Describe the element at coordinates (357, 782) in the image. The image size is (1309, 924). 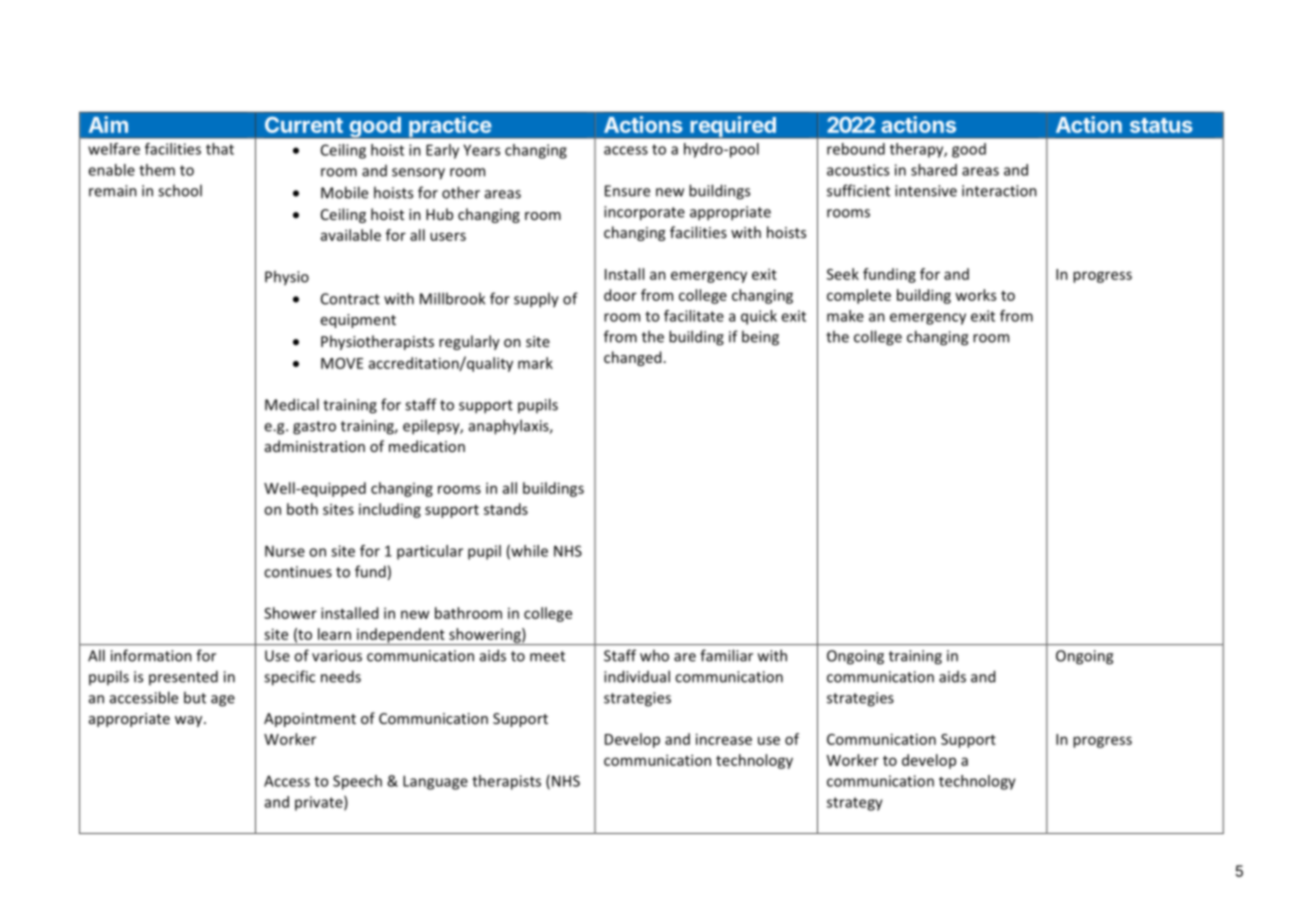
I see `Speech` at that location.
